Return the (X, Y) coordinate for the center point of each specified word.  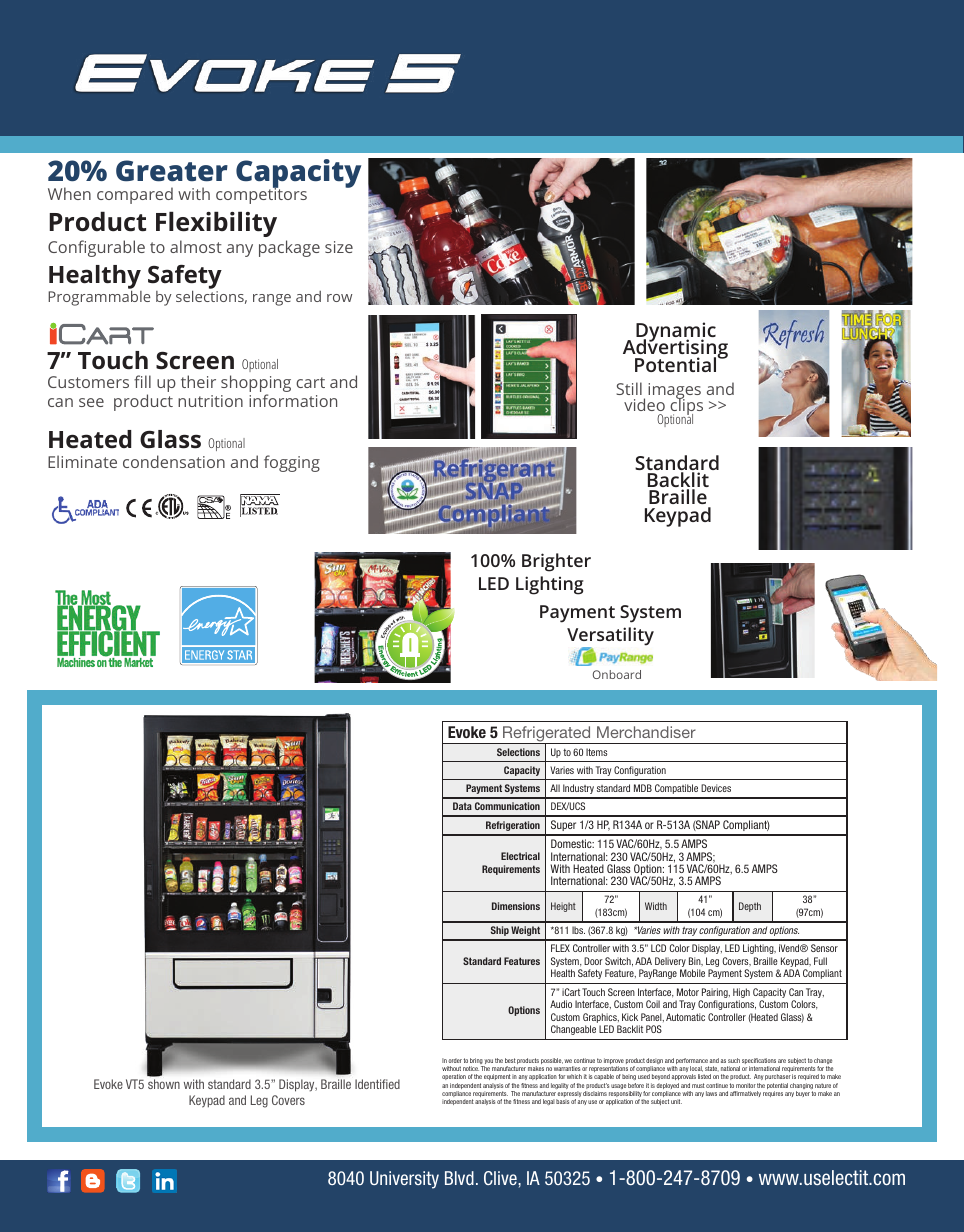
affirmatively (745, 1094)
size (339, 247)
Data (462, 806)
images (674, 392)
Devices (716, 788)
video (644, 404)
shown (164, 1084)
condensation (174, 461)
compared (135, 195)
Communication (507, 806)
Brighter (556, 562)
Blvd (459, 1178)
